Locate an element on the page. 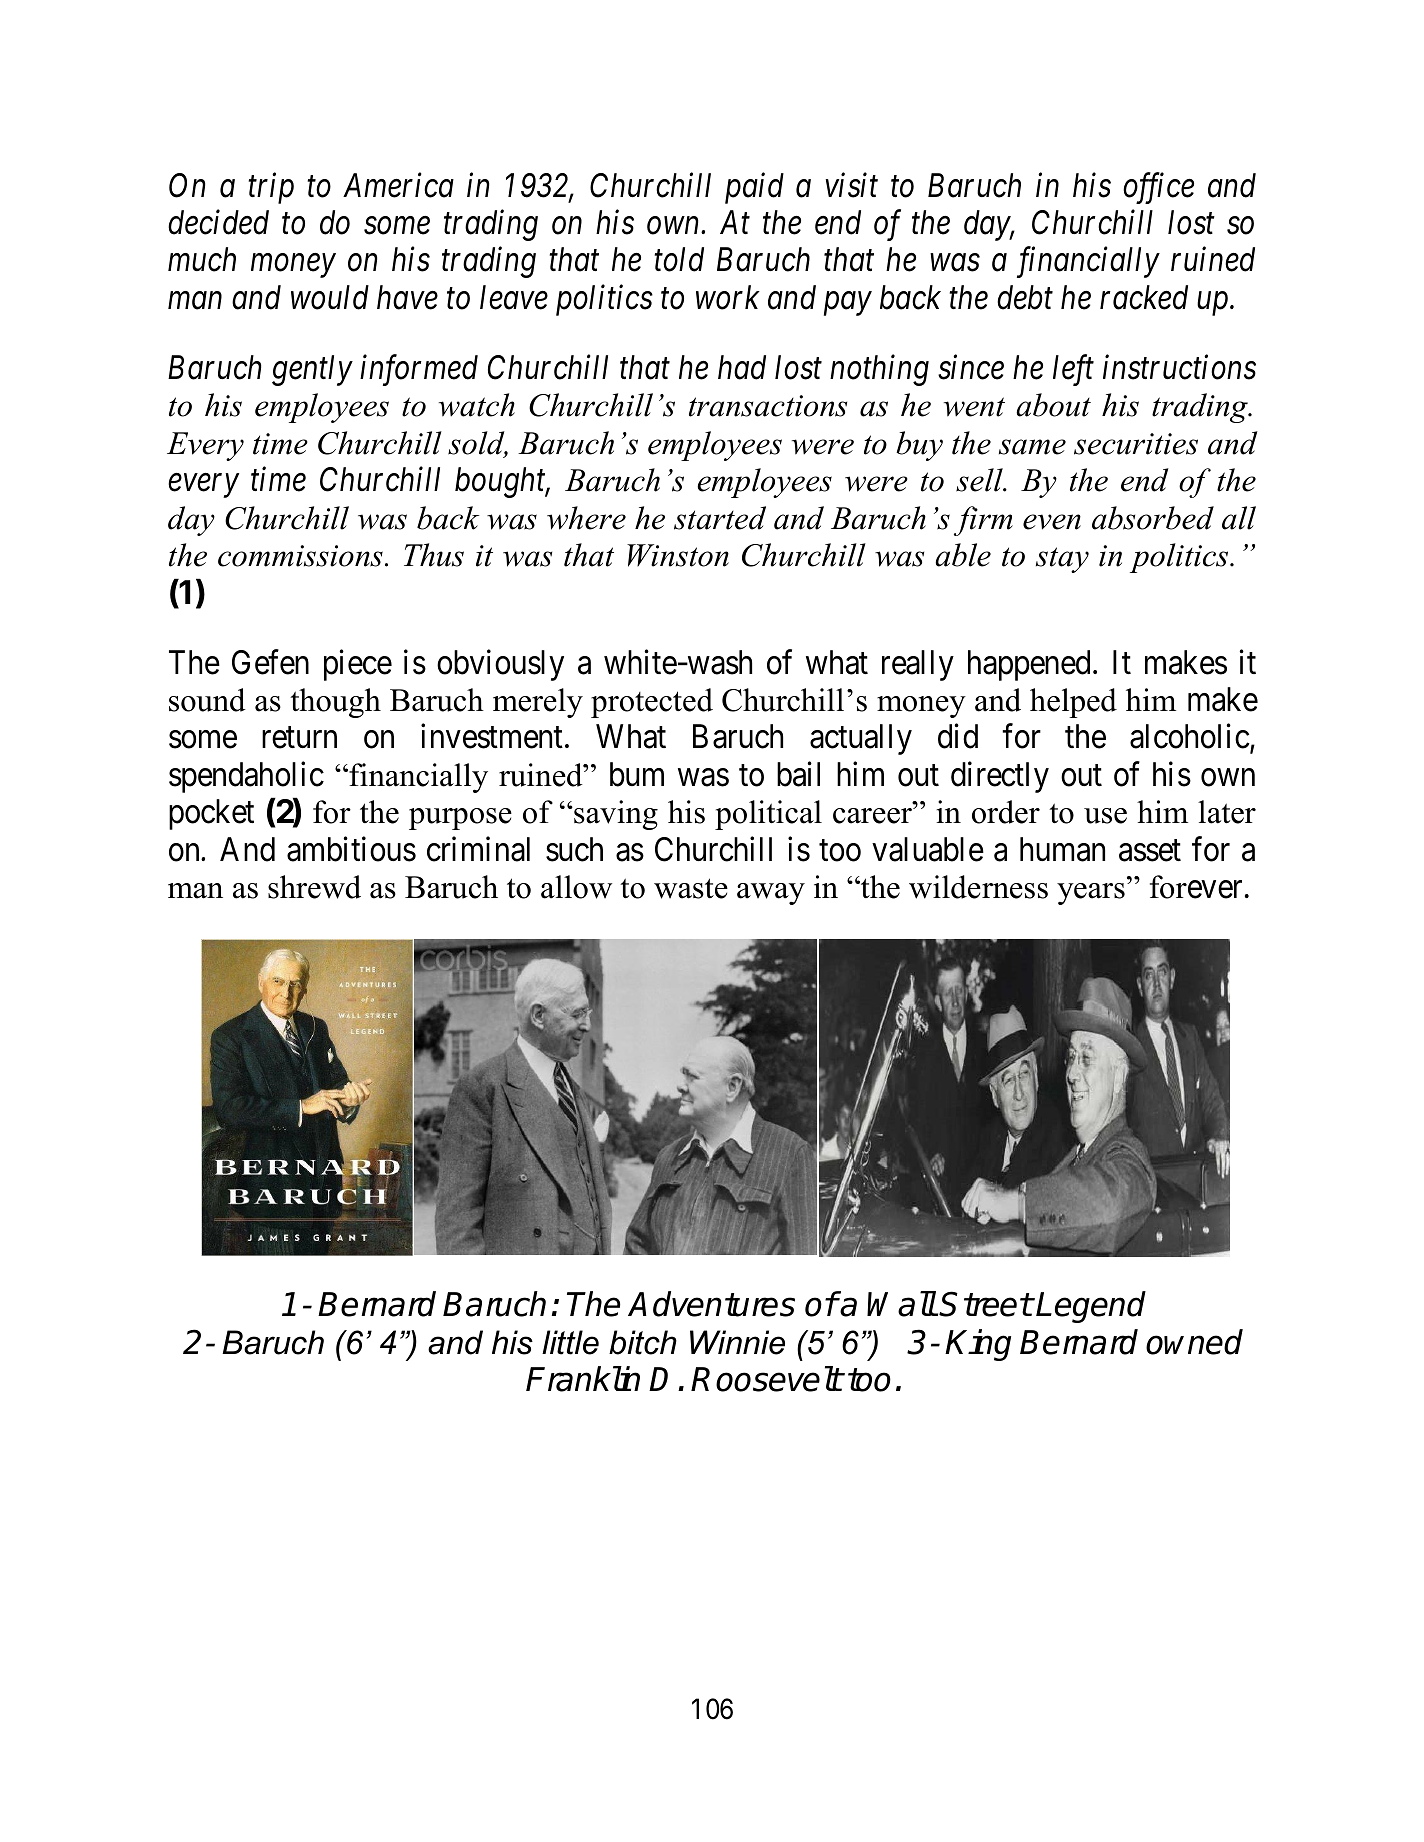  political is located at coordinates (768, 815).
